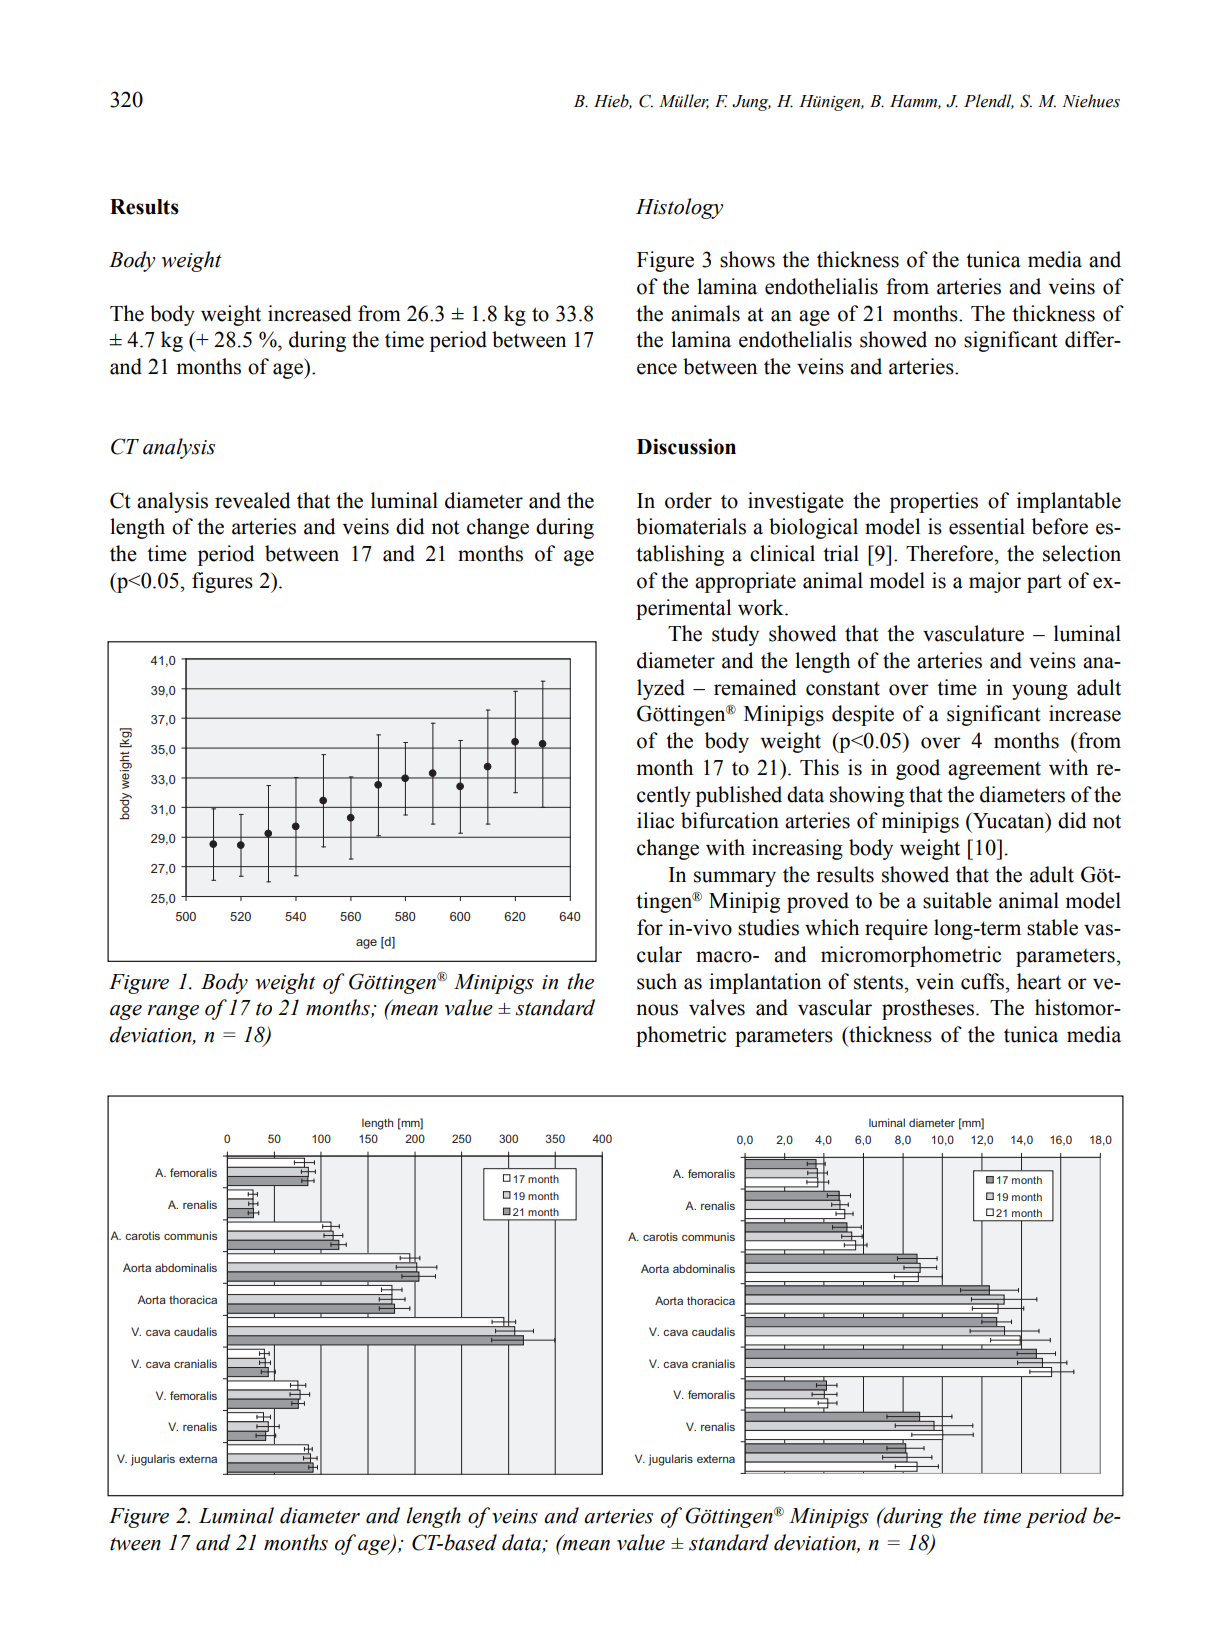  Describe the element at coordinates (680, 208) in the page. I see `Histology` at that location.
